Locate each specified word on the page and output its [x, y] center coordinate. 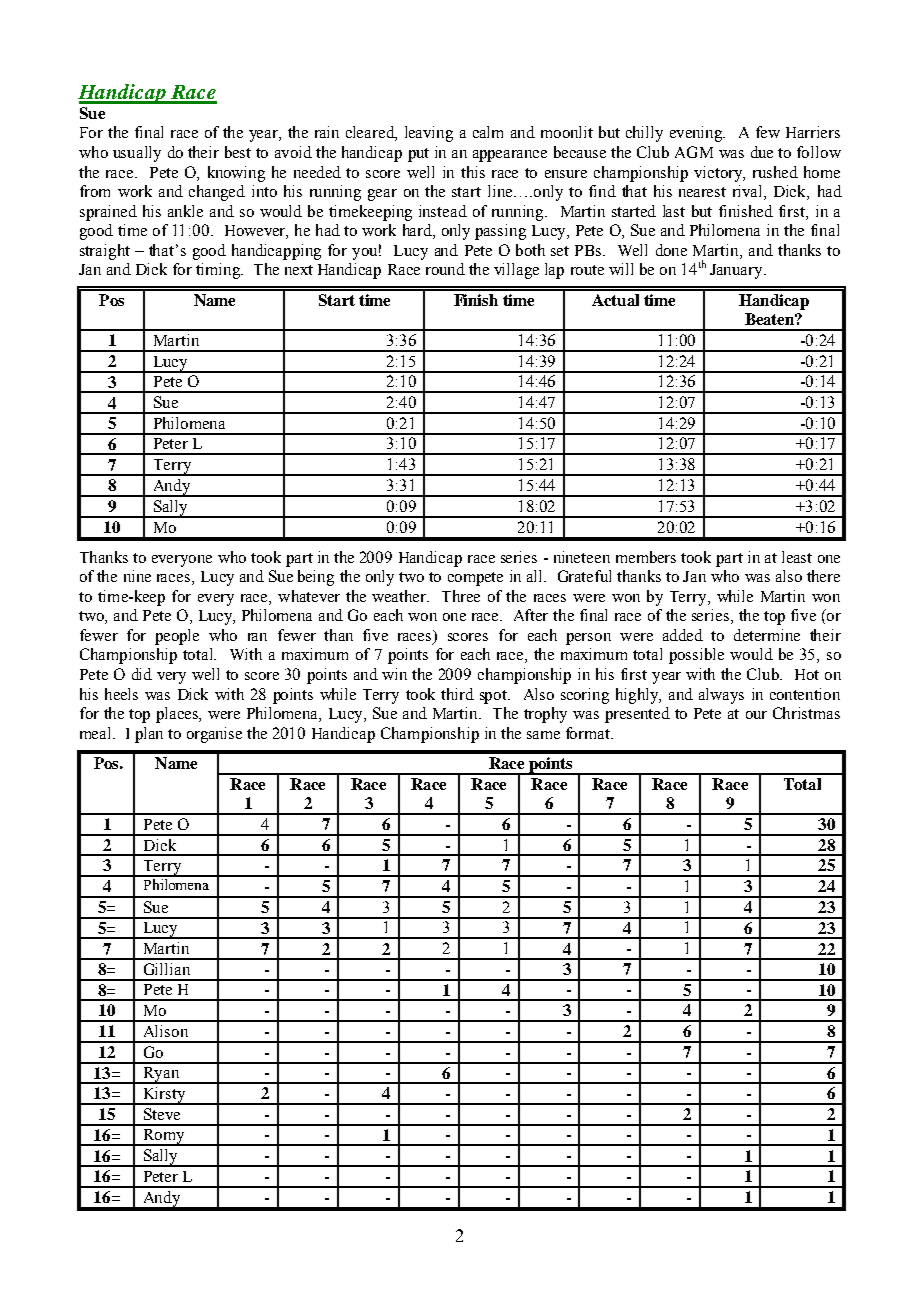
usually [137, 154]
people [177, 637]
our [756, 715]
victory [719, 174]
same [543, 735]
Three [461, 596]
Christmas [806, 713]
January [738, 271]
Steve [162, 1114]
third [457, 694]
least [797, 557]
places [178, 715]
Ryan [161, 1075]
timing [219, 271]
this [473, 172]
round [445, 269]
